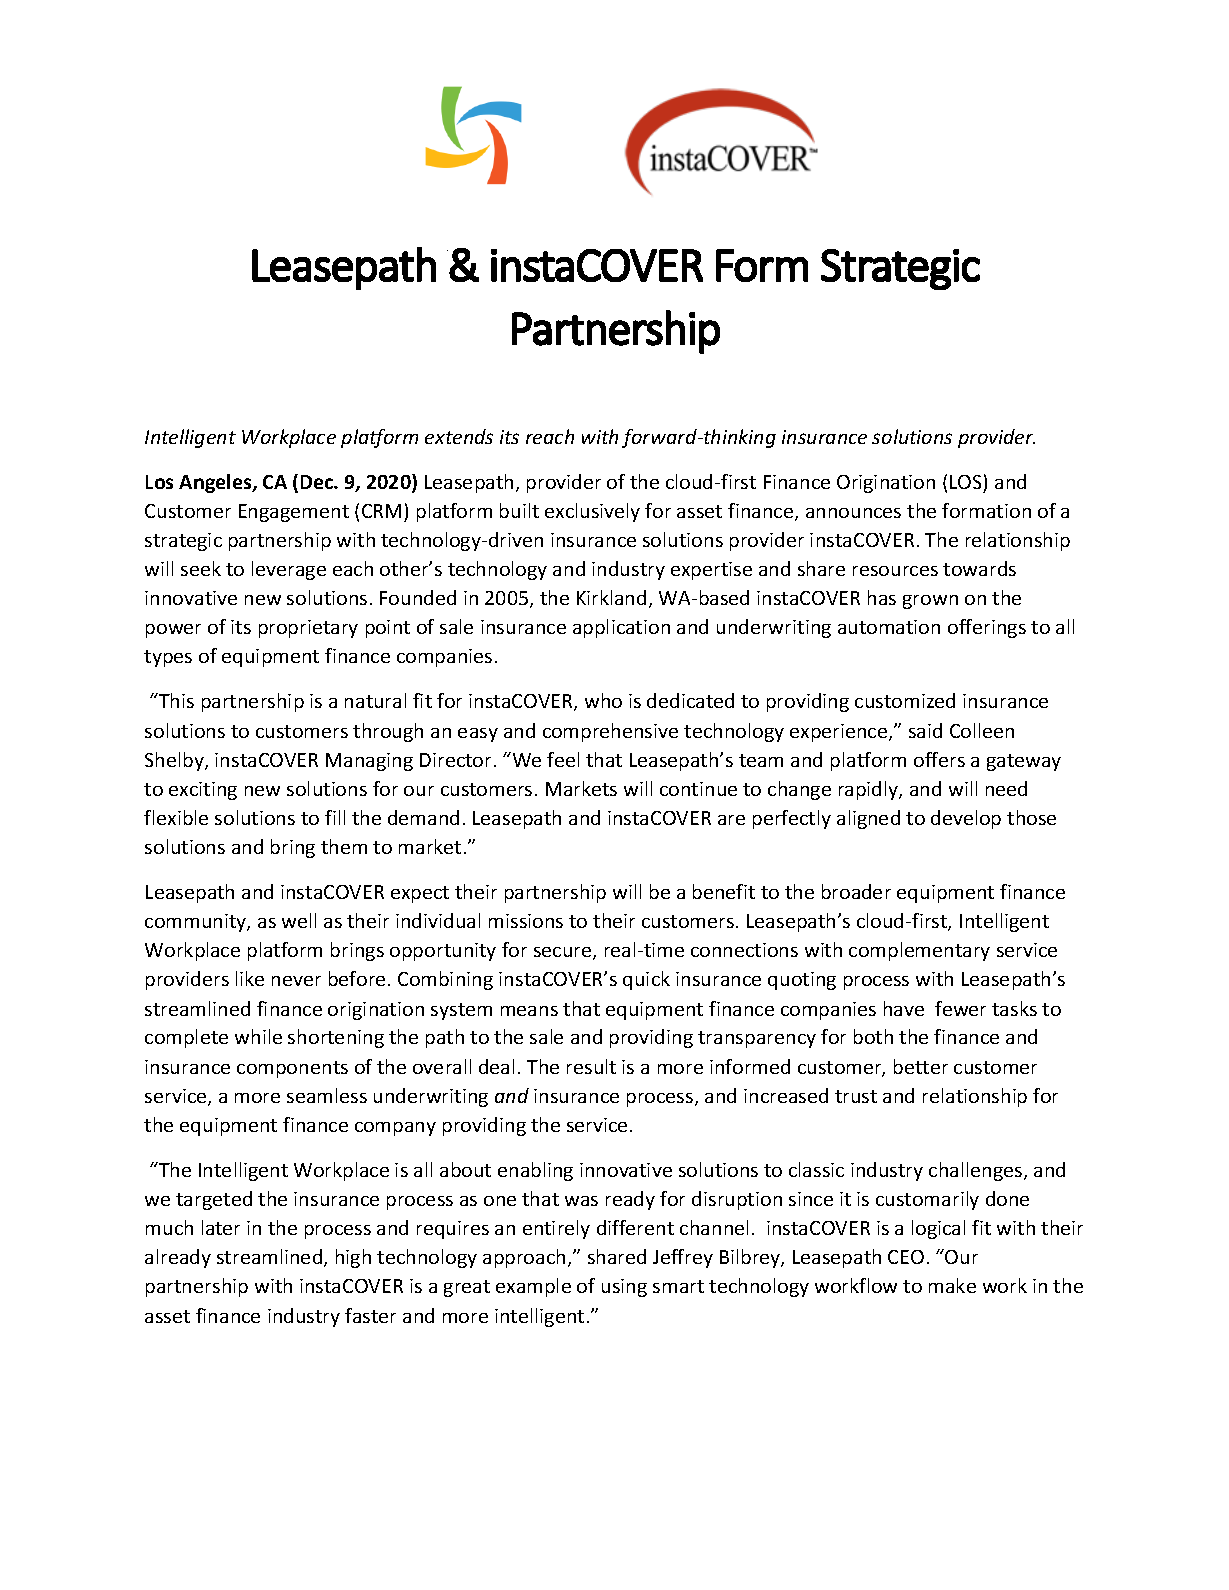  Describe the element at coordinates (592, 512) in the document. I see `exclusively` at that location.
